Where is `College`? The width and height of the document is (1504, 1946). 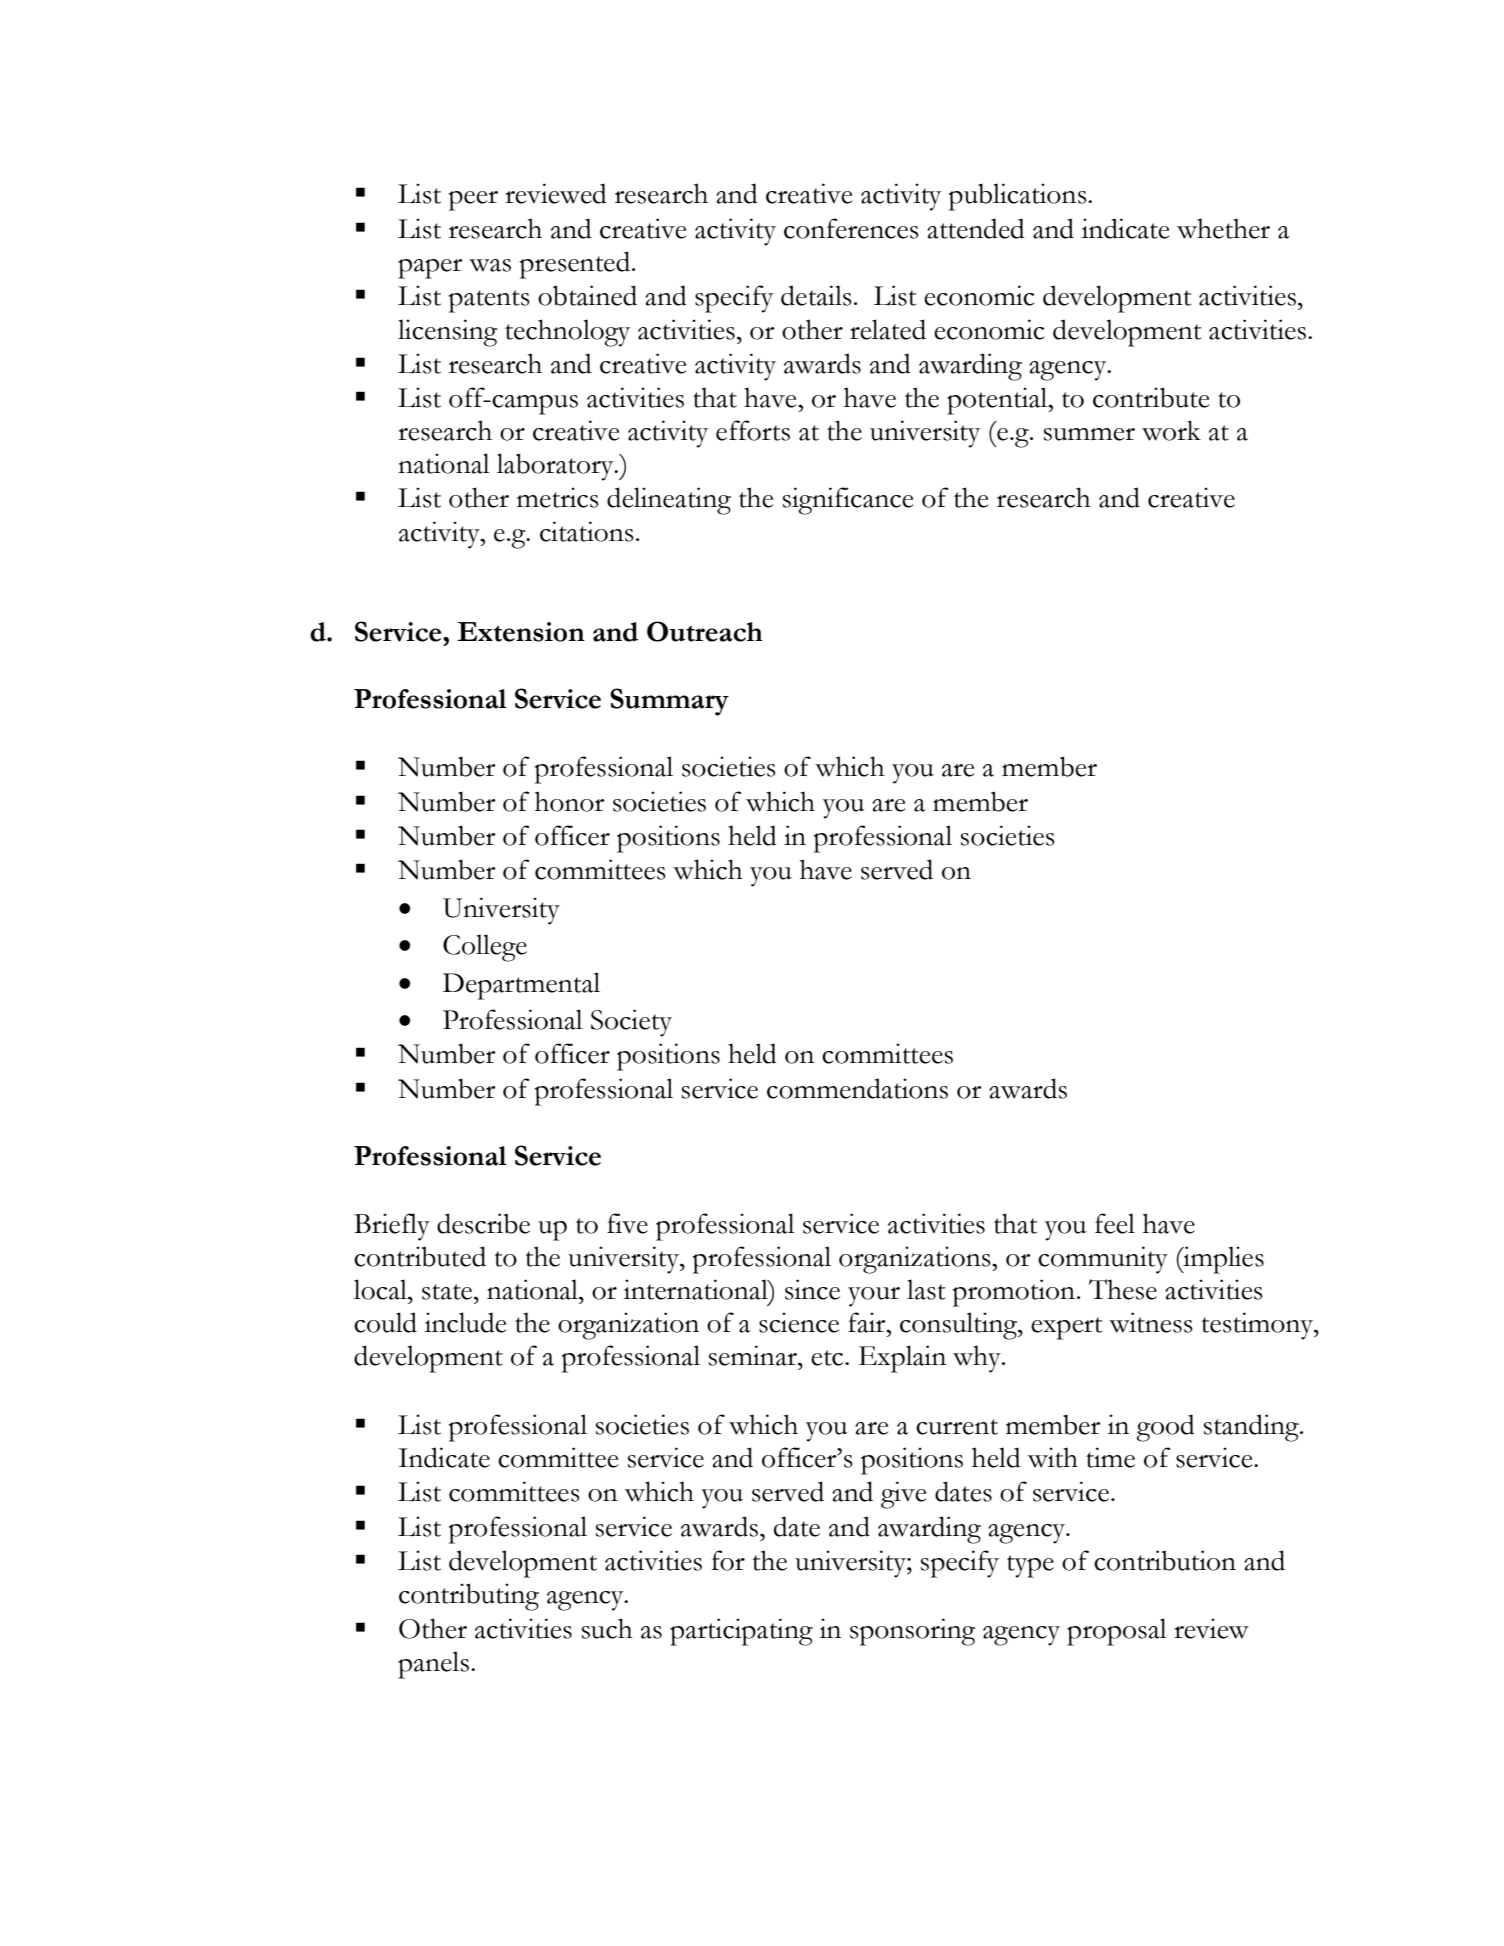
College is located at coordinates (485, 948).
